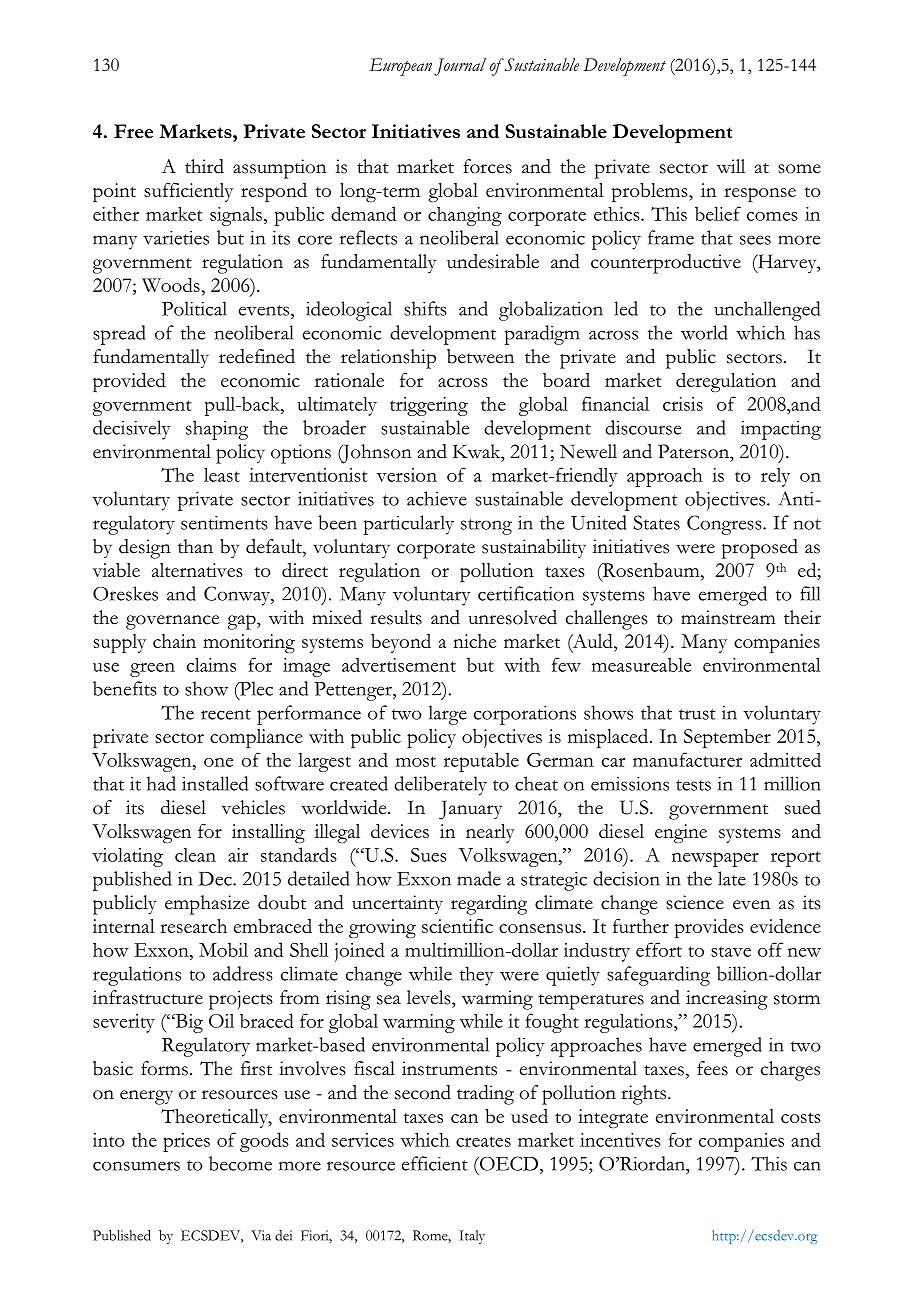 The image size is (924, 1305). Describe the element at coordinates (133, 131) in the document. I see `Free` at that location.
